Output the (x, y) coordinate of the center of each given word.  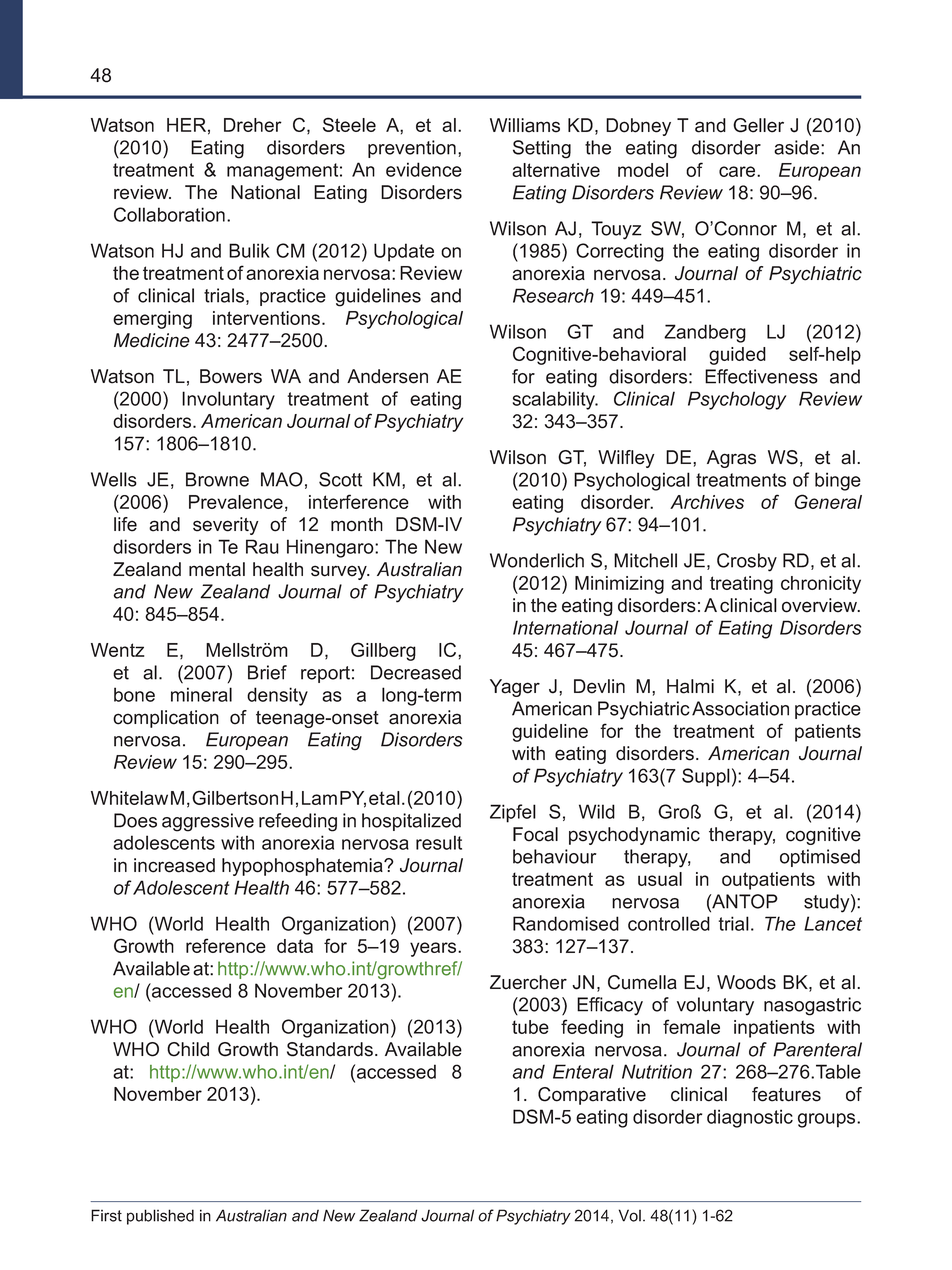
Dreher (253, 125)
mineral (201, 694)
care (738, 171)
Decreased (416, 672)
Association (740, 708)
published (160, 1217)
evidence (424, 169)
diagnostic (750, 1118)
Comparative (592, 1096)
